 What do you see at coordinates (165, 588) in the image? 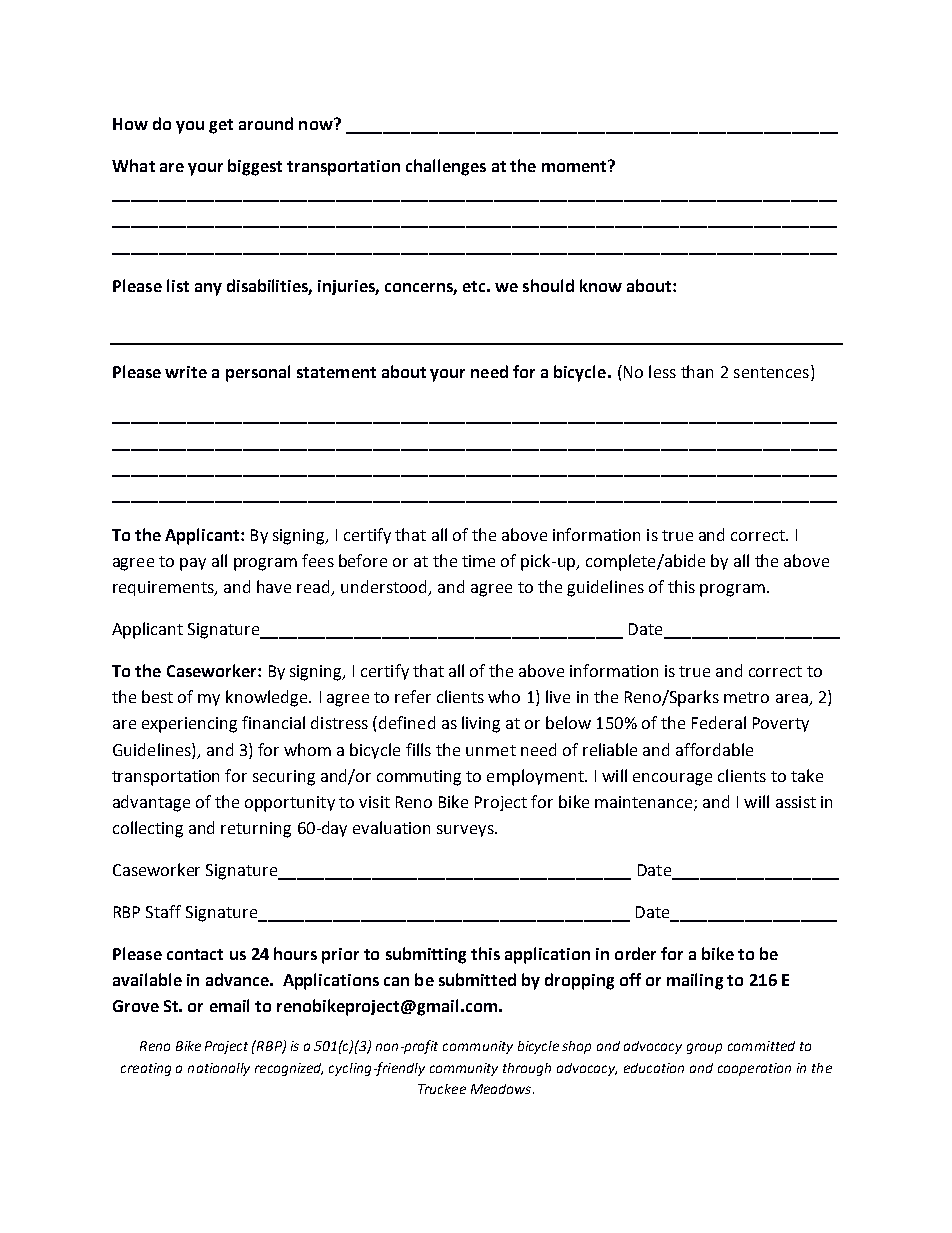
I see `requirements` at bounding box center [165, 588].
